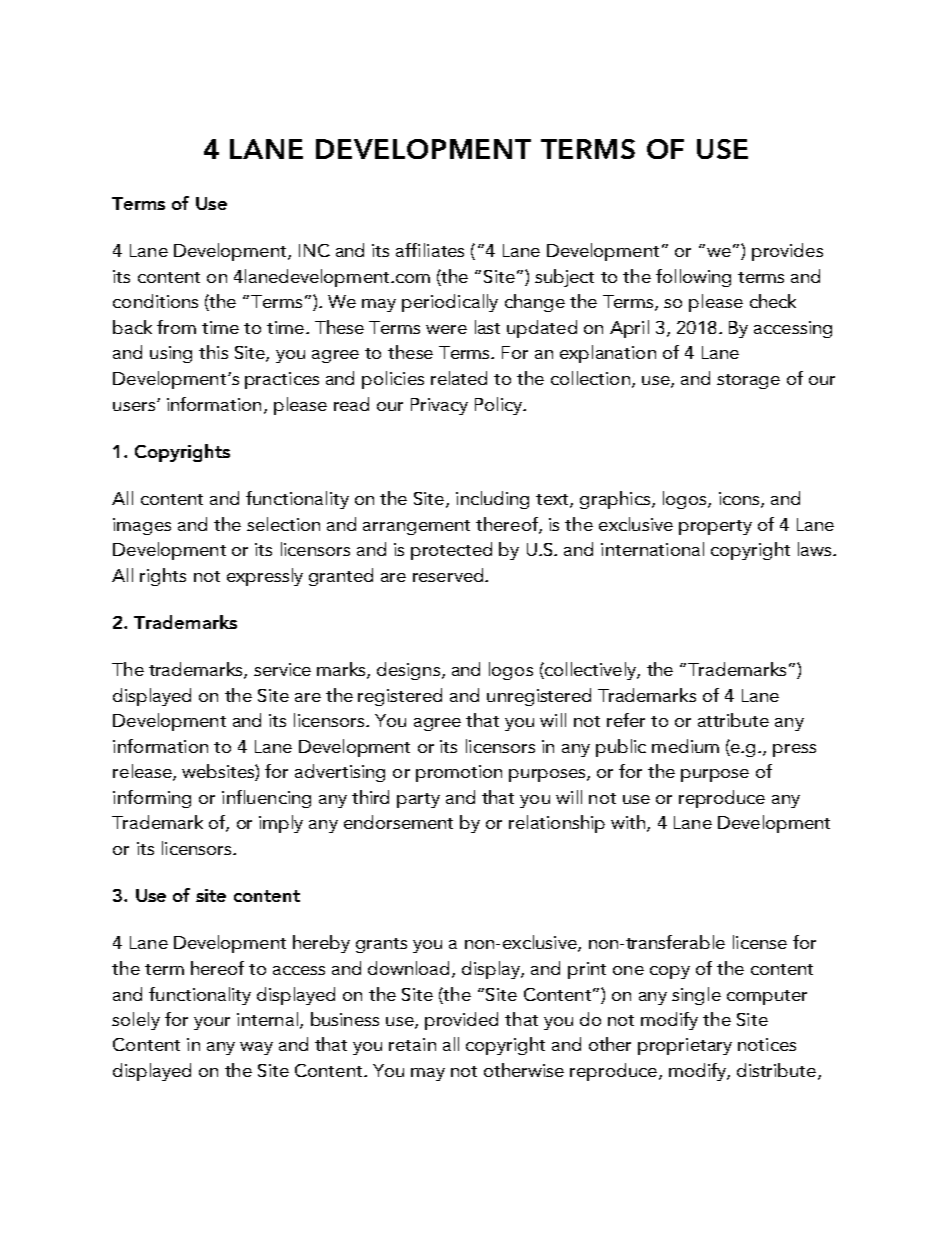  Describe the element at coordinates (381, 945) in the screenshot. I see `grants` at that location.
